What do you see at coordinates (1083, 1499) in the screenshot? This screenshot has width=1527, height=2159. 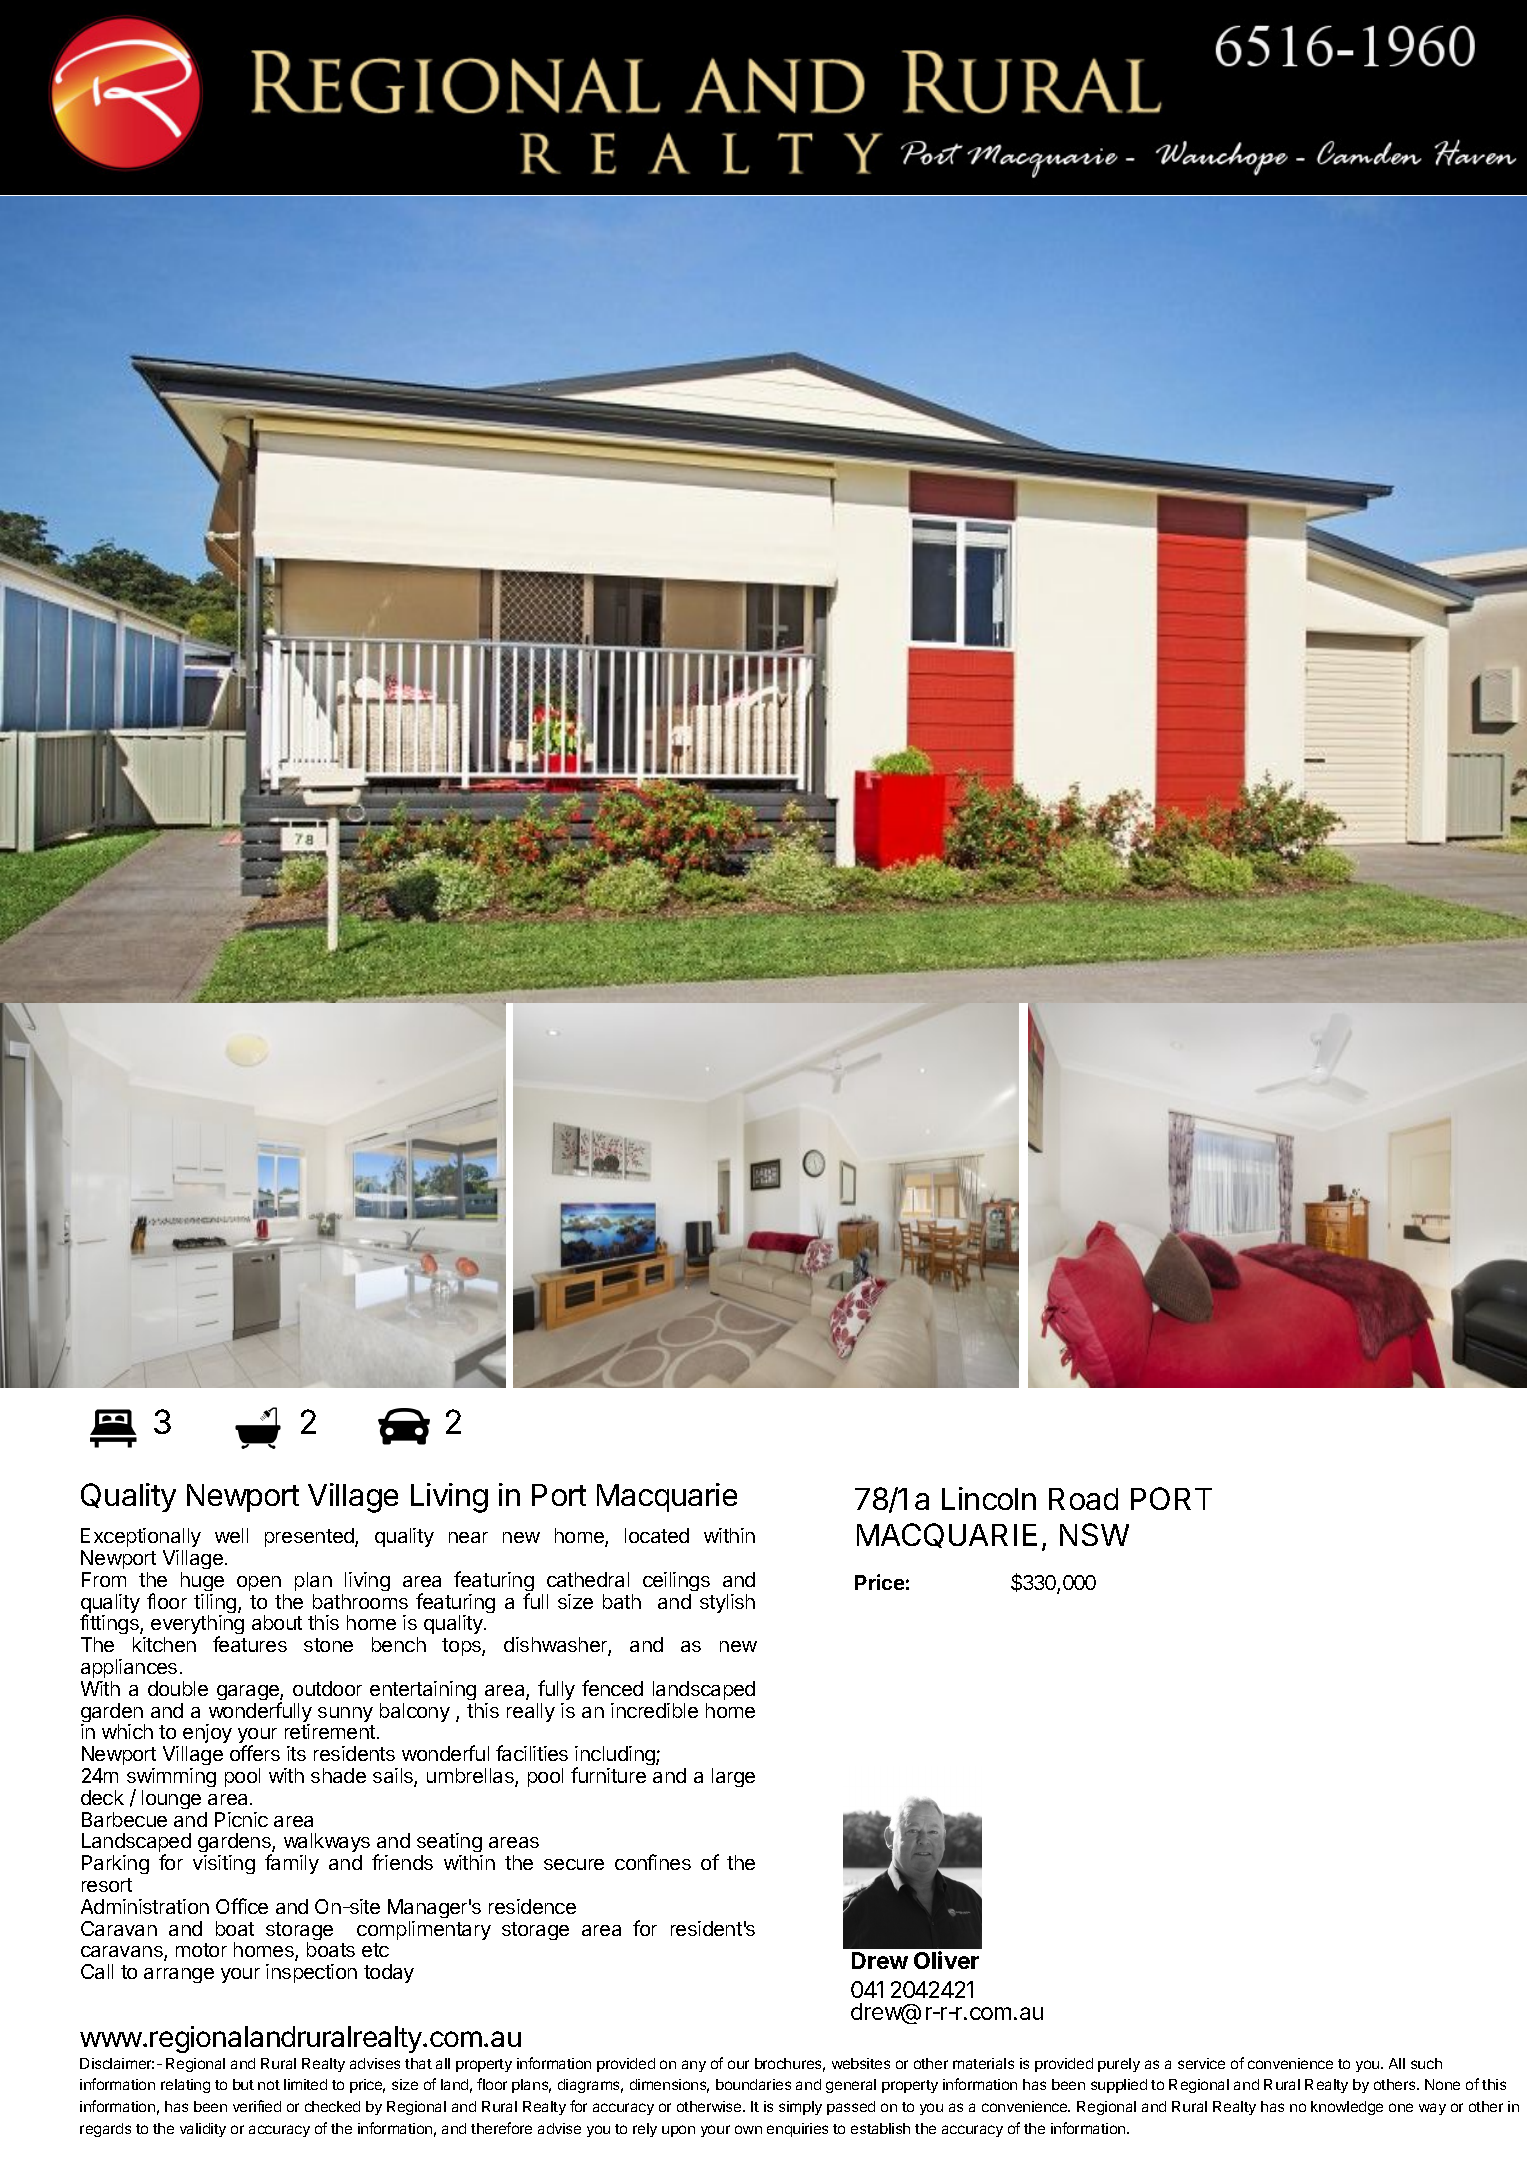 I see `Road` at bounding box center [1083, 1499].
